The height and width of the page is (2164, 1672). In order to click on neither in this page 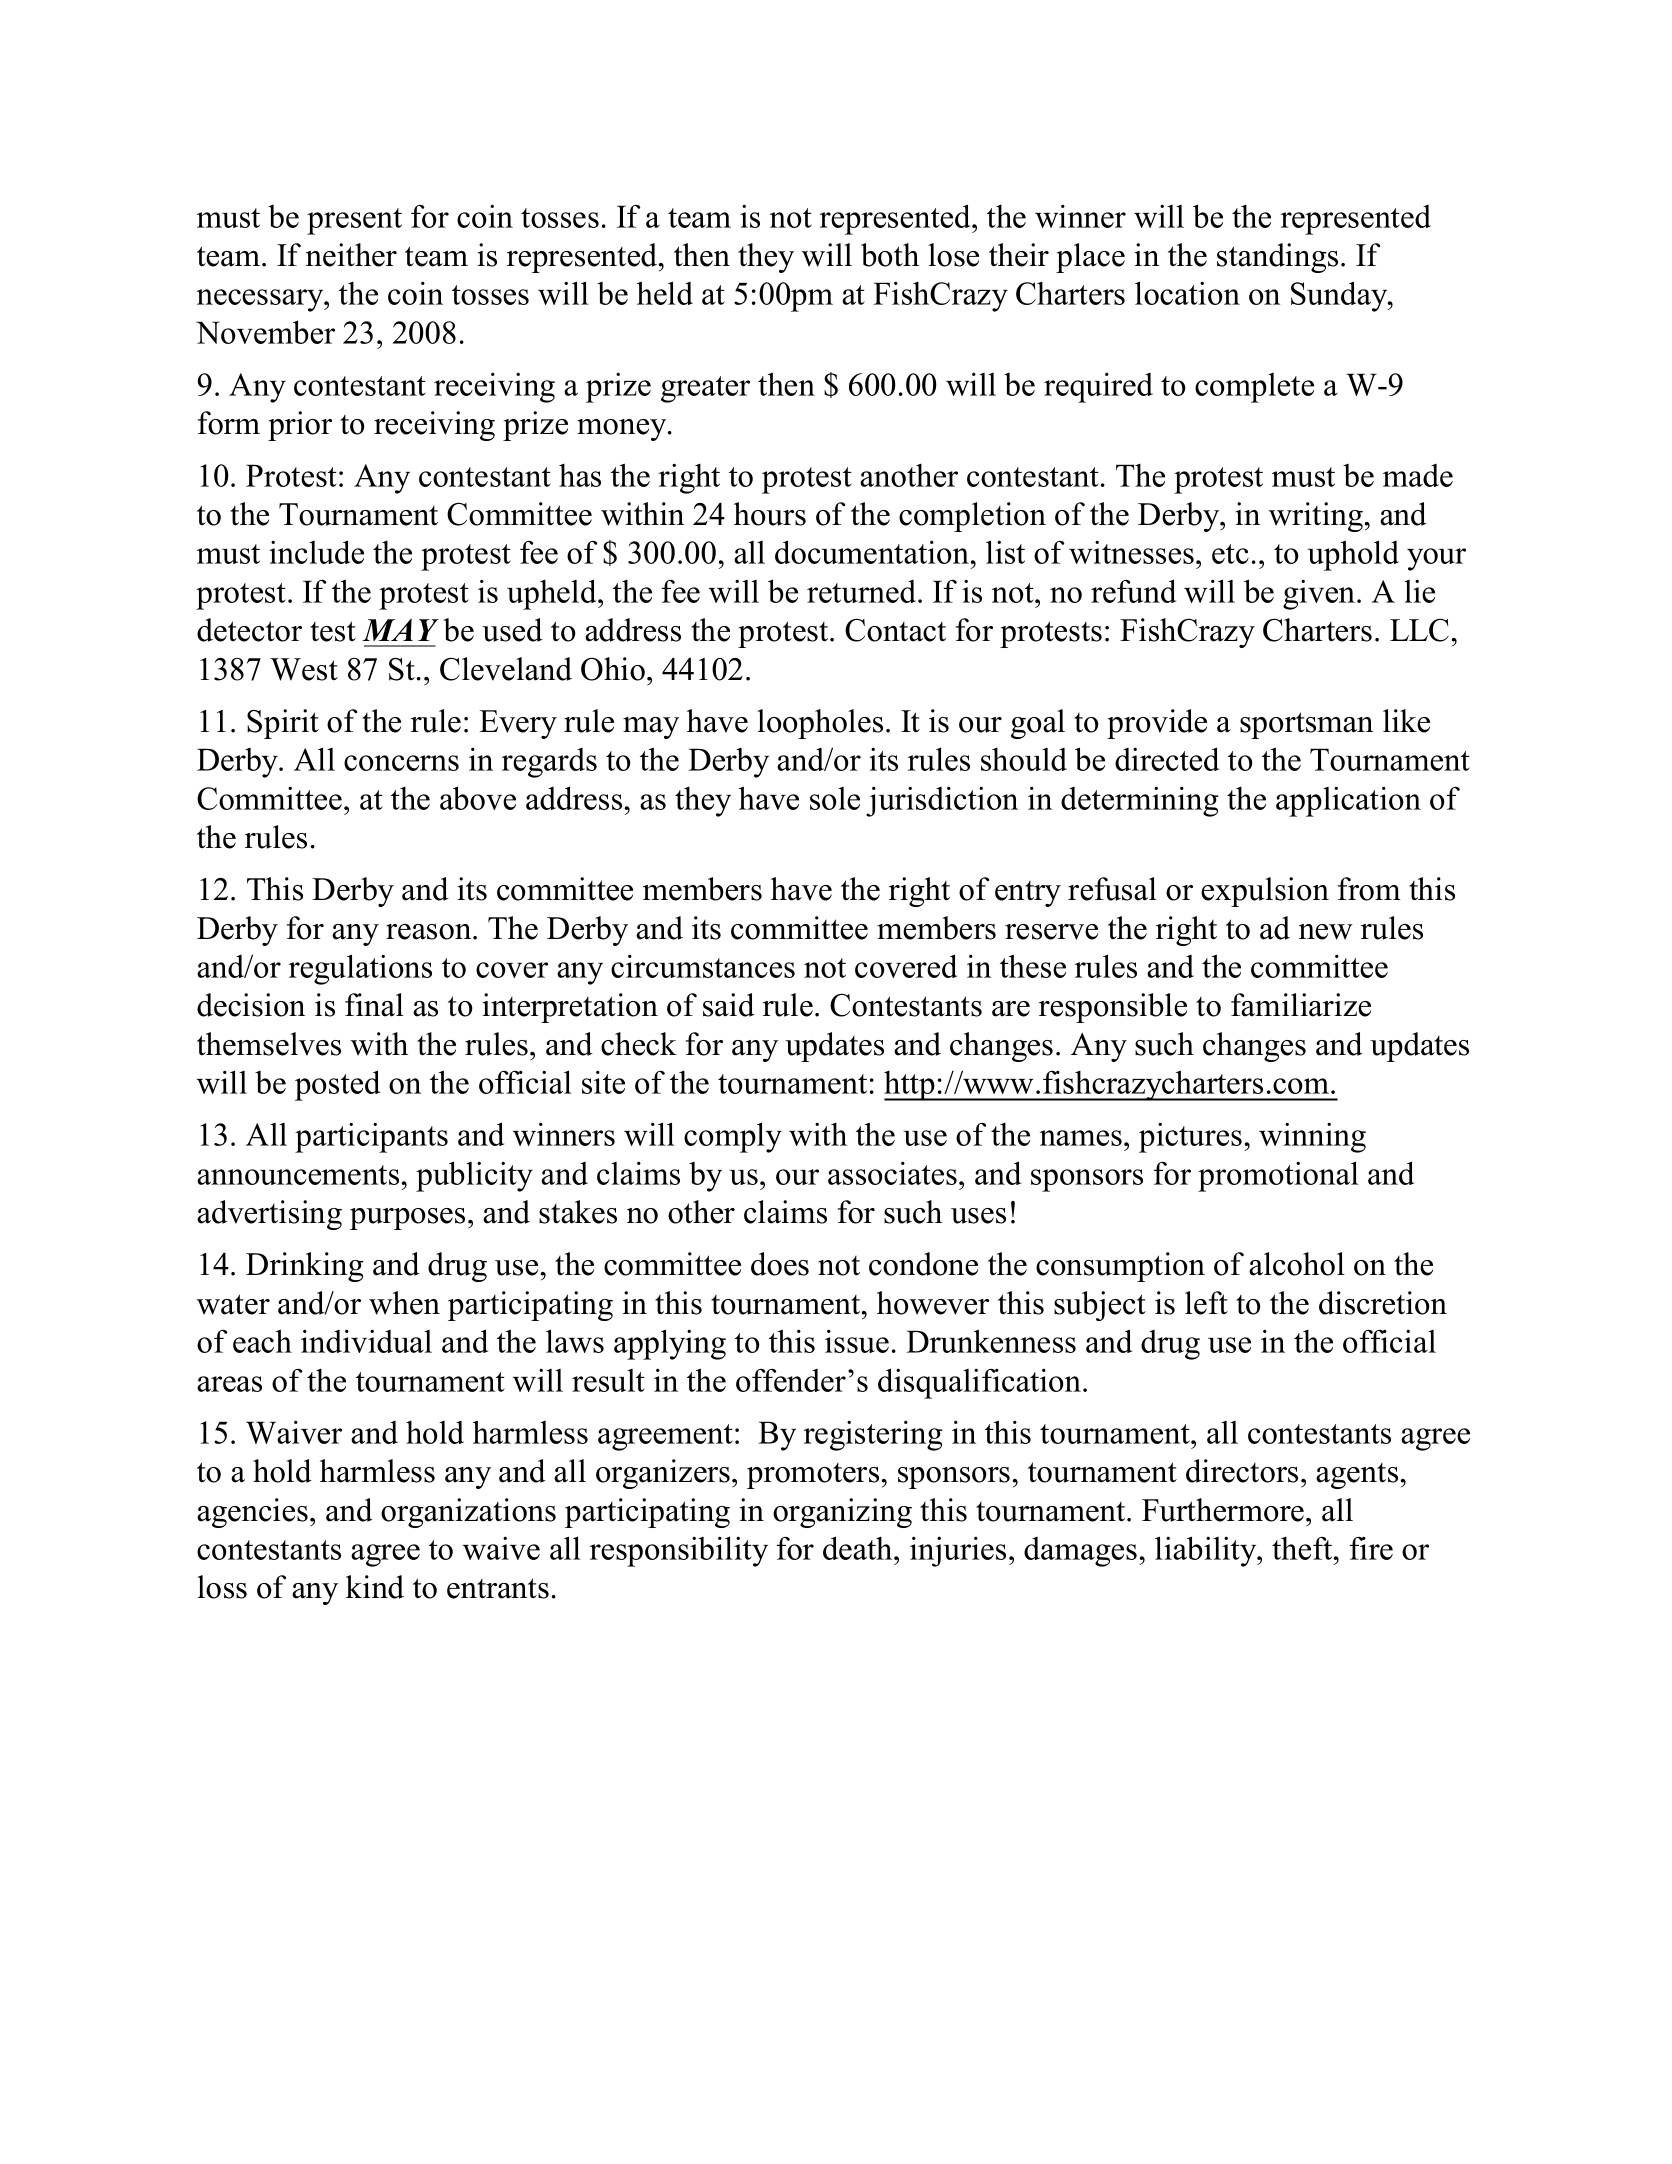, I will do `click(351, 255)`.
